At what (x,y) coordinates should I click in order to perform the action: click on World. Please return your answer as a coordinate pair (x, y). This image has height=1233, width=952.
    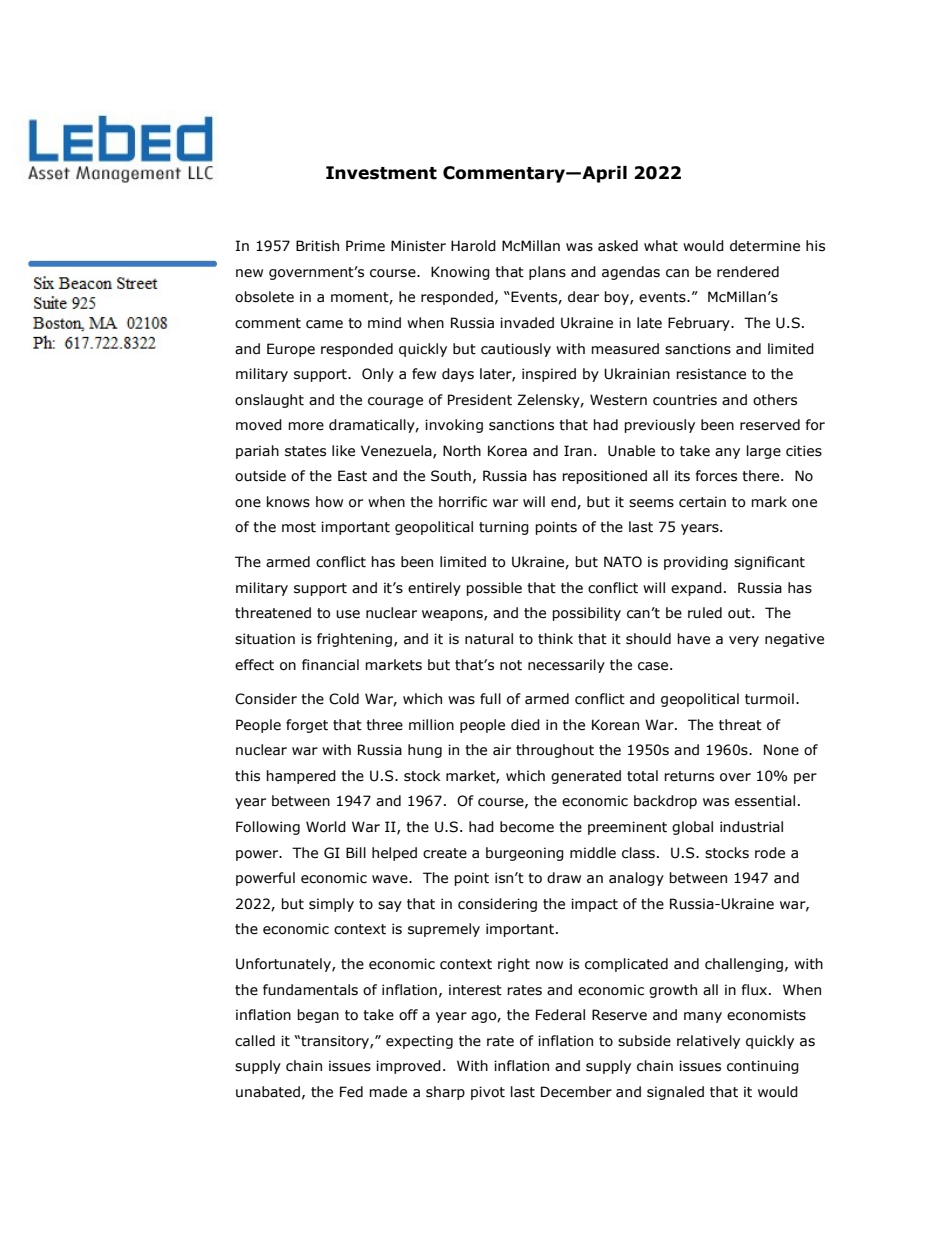
    Looking at the image, I should click on (326, 827).
